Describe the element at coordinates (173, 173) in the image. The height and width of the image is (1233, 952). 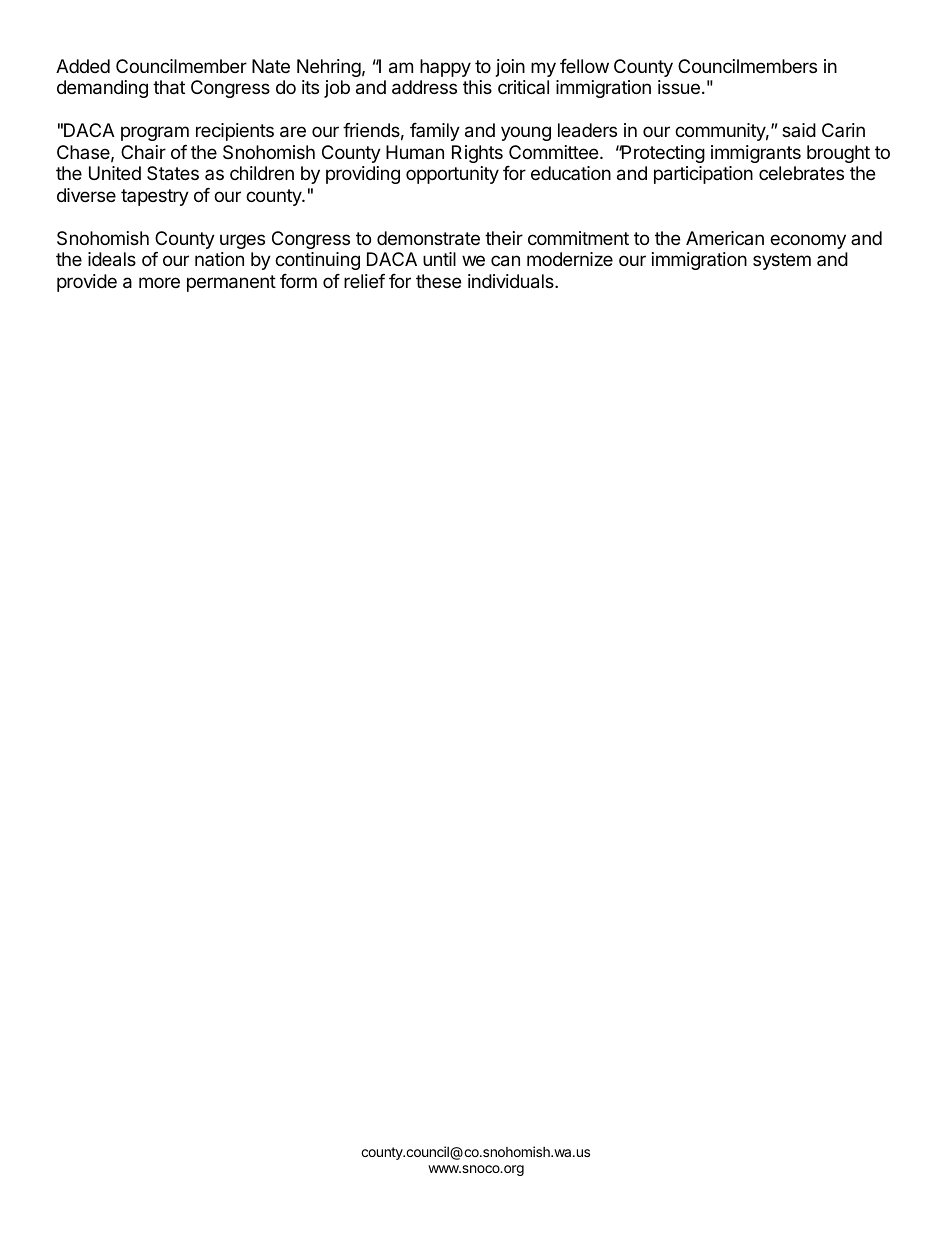
I see `States` at that location.
